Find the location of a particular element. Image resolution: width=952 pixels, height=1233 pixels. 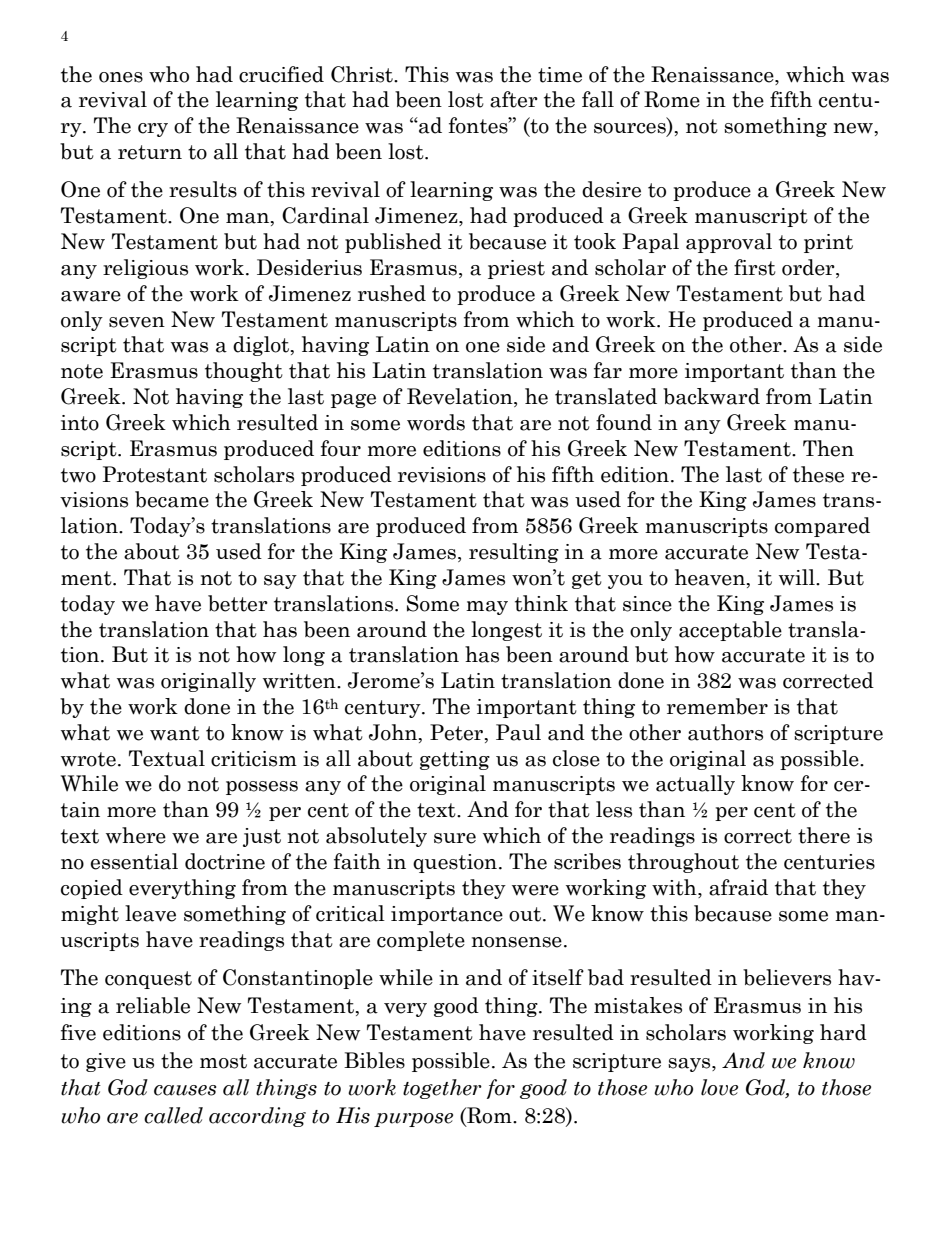

authors is located at coordinates (725, 732).
